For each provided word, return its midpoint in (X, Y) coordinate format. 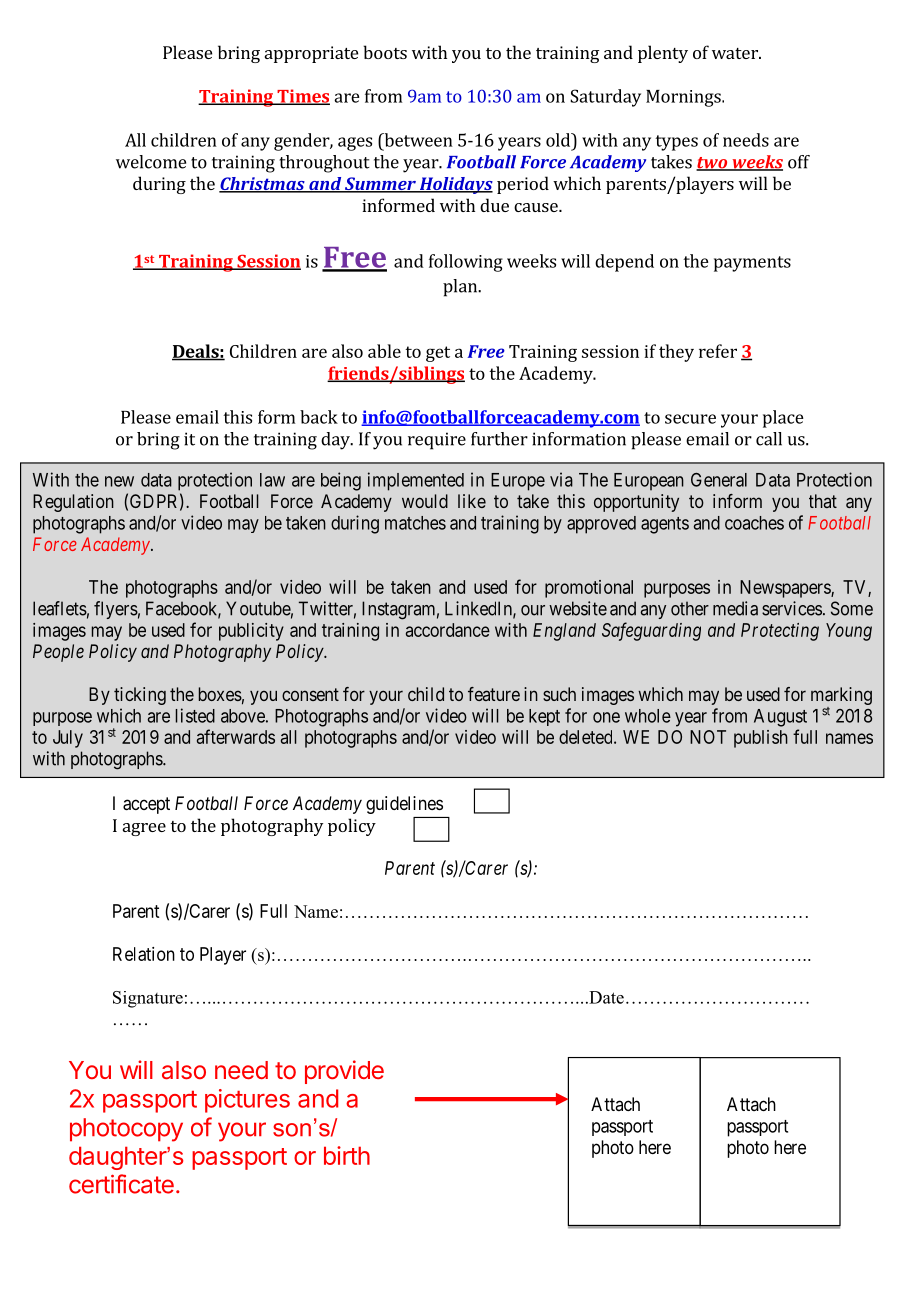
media (735, 608)
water (736, 53)
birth (347, 1155)
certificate (121, 1184)
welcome (151, 162)
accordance (448, 630)
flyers (116, 610)
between (417, 140)
